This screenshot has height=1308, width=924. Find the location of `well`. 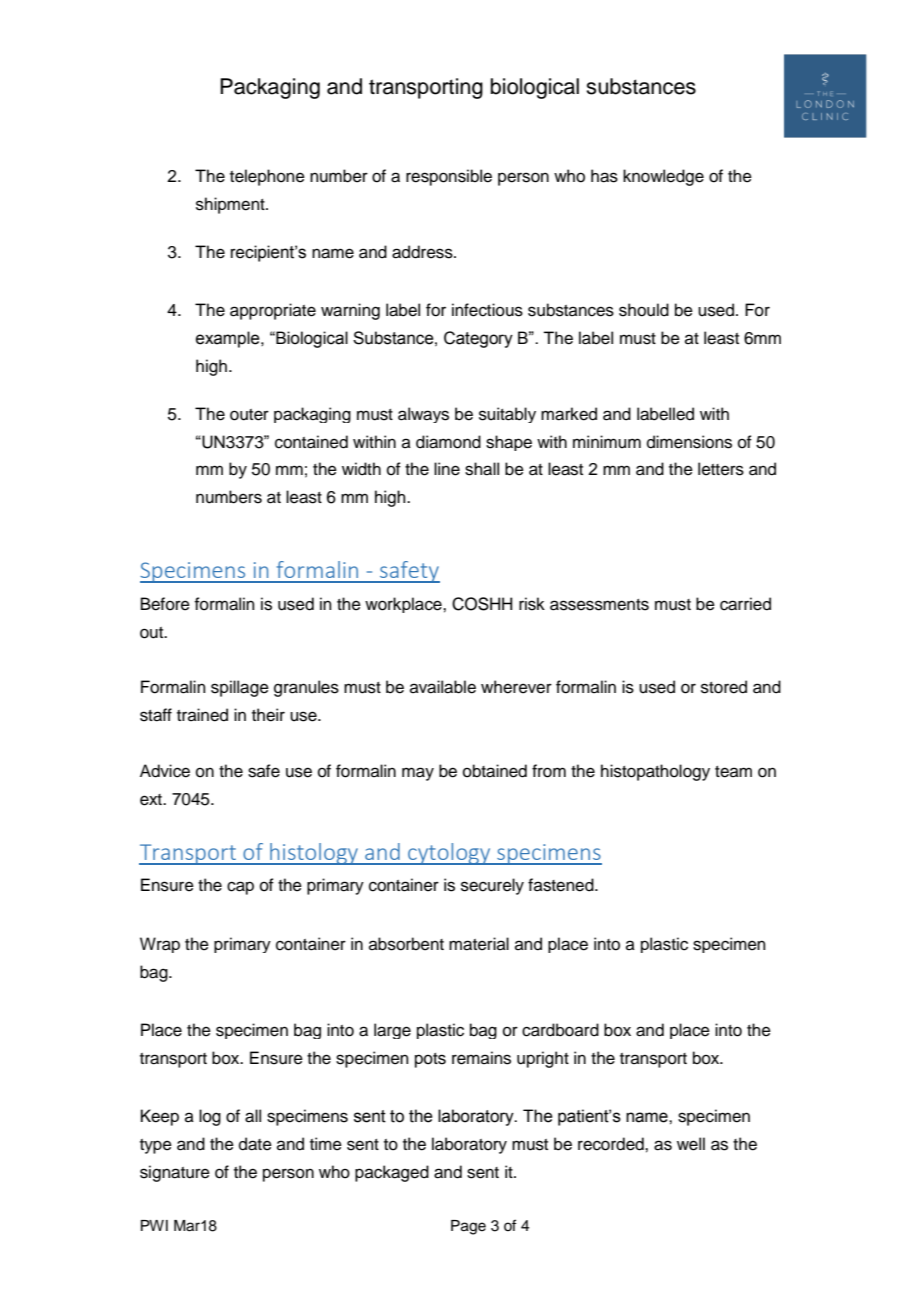

well is located at coordinates (691, 1144).
